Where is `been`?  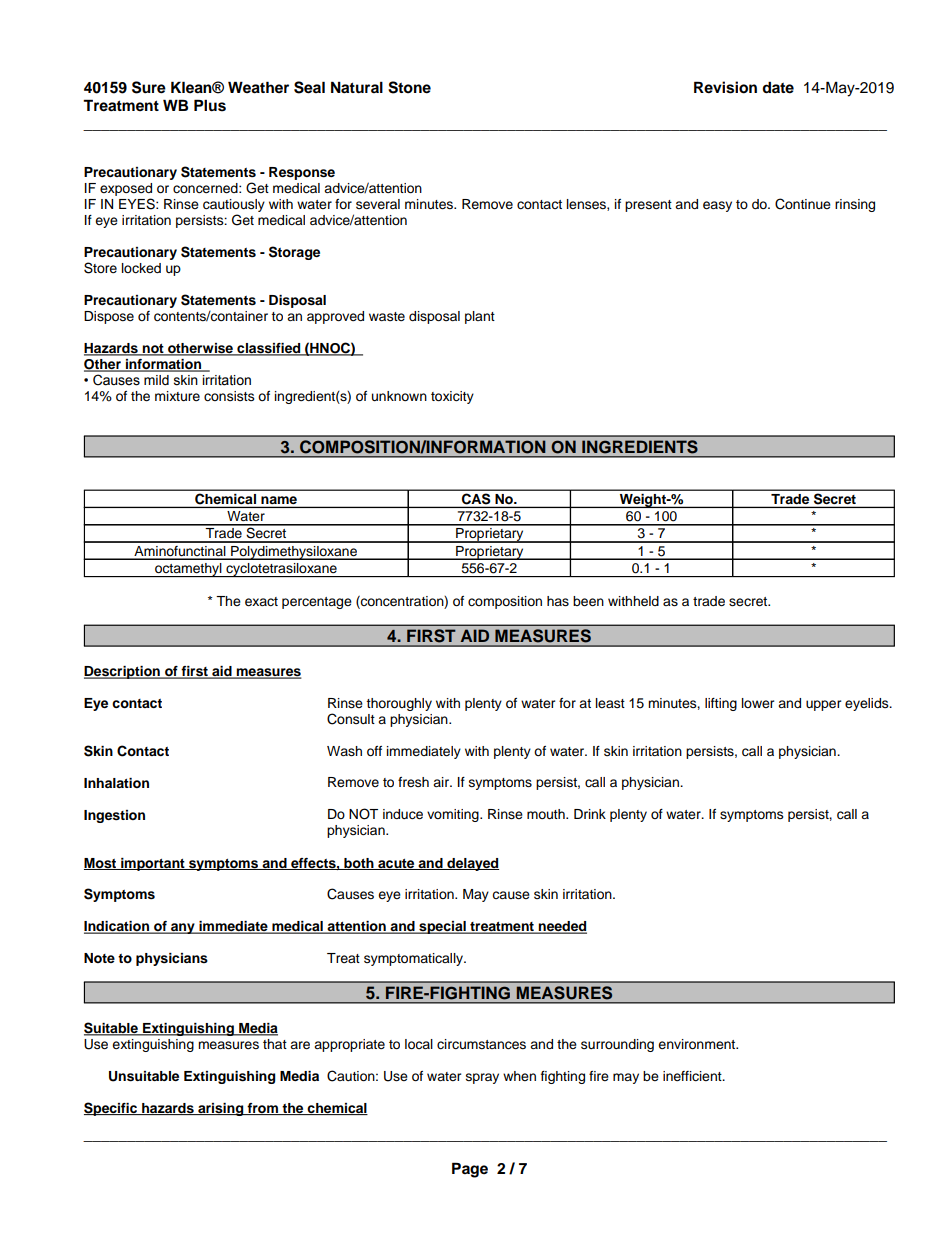 been is located at coordinates (588, 601).
